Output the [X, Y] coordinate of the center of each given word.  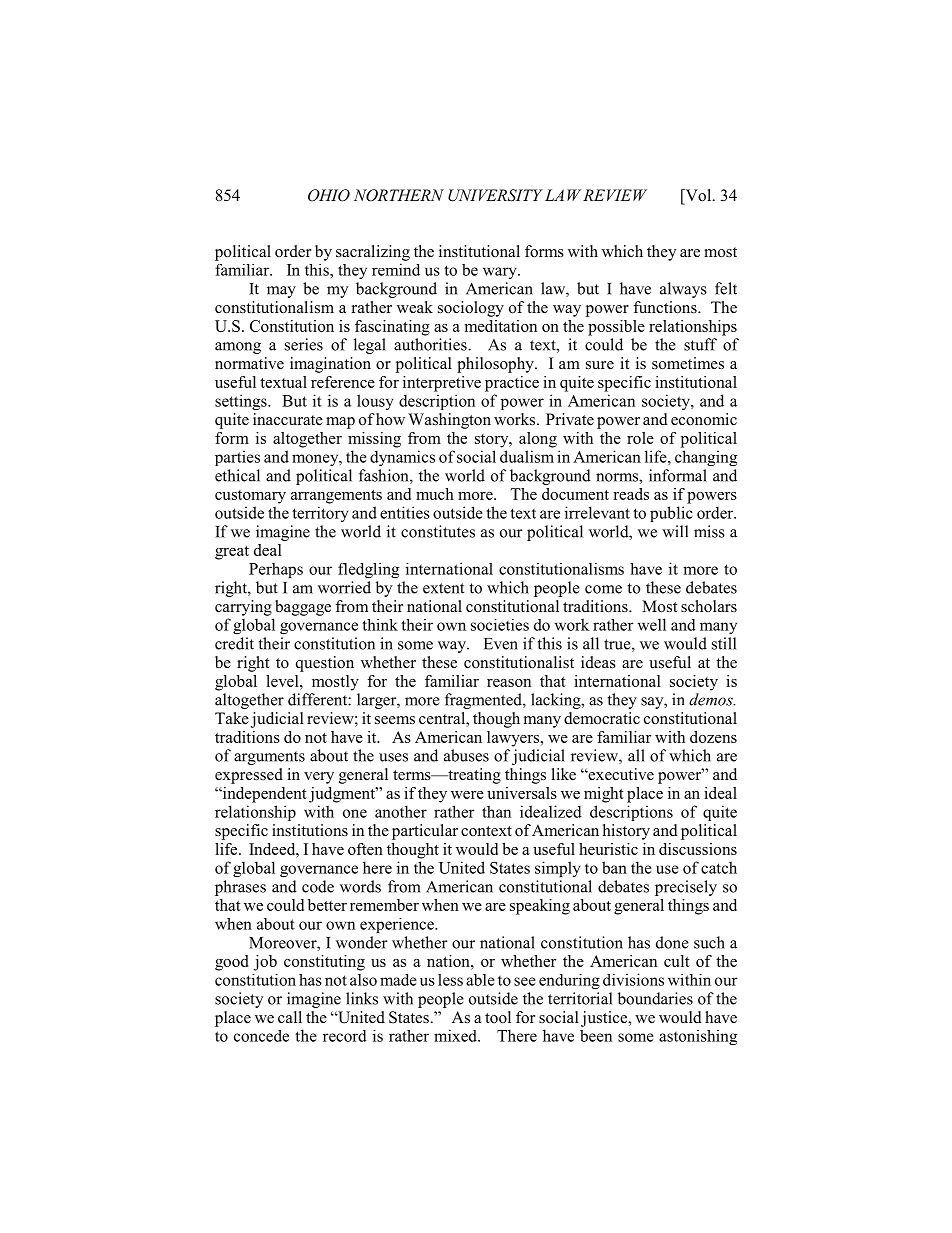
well [652, 624]
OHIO [329, 195]
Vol [698, 196]
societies [500, 625]
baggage [303, 608]
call [290, 1017]
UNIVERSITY [495, 195]
